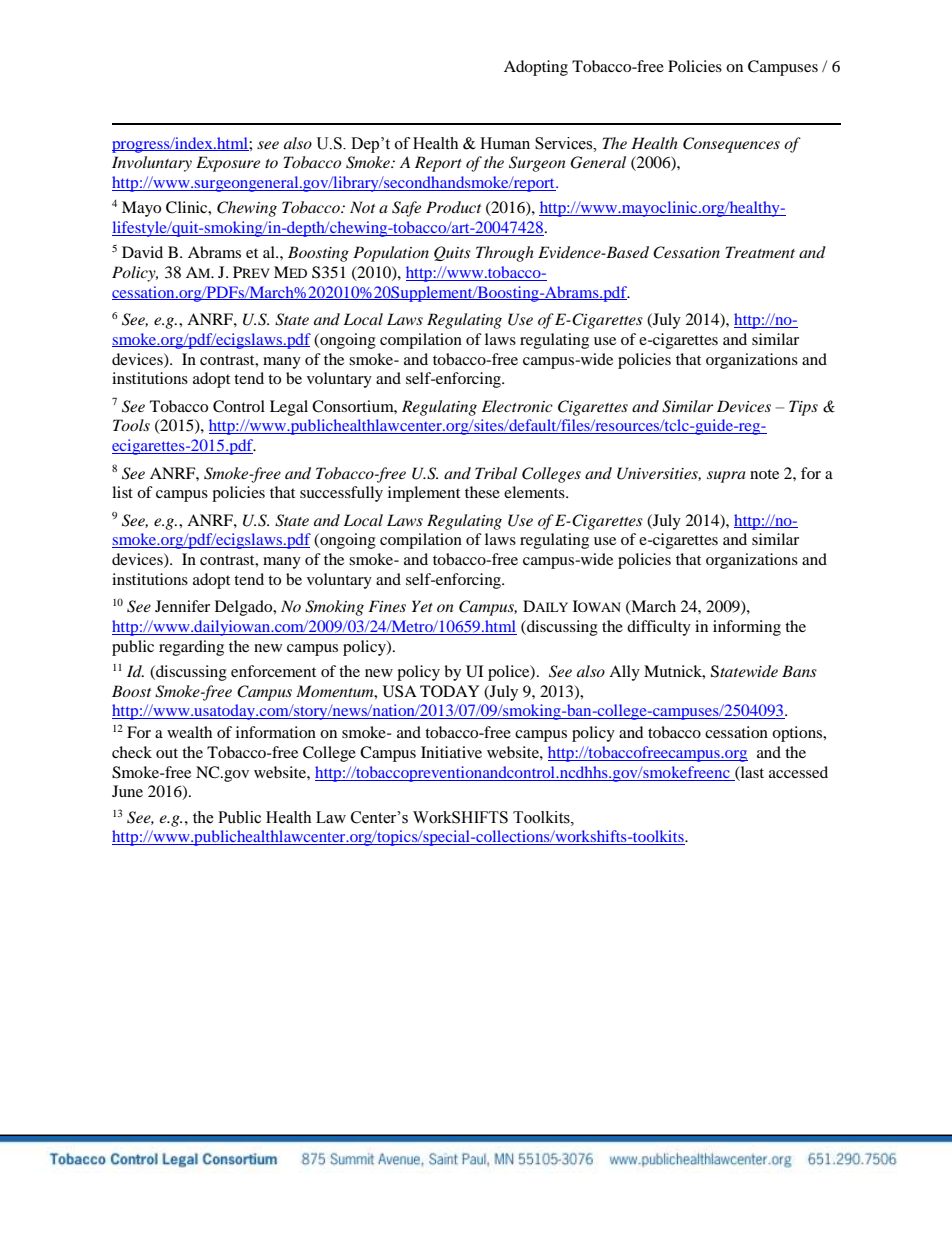 This screenshot has width=952, height=1233. Describe the element at coordinates (517, 406) in the screenshot. I see `Electronic` at that location.
